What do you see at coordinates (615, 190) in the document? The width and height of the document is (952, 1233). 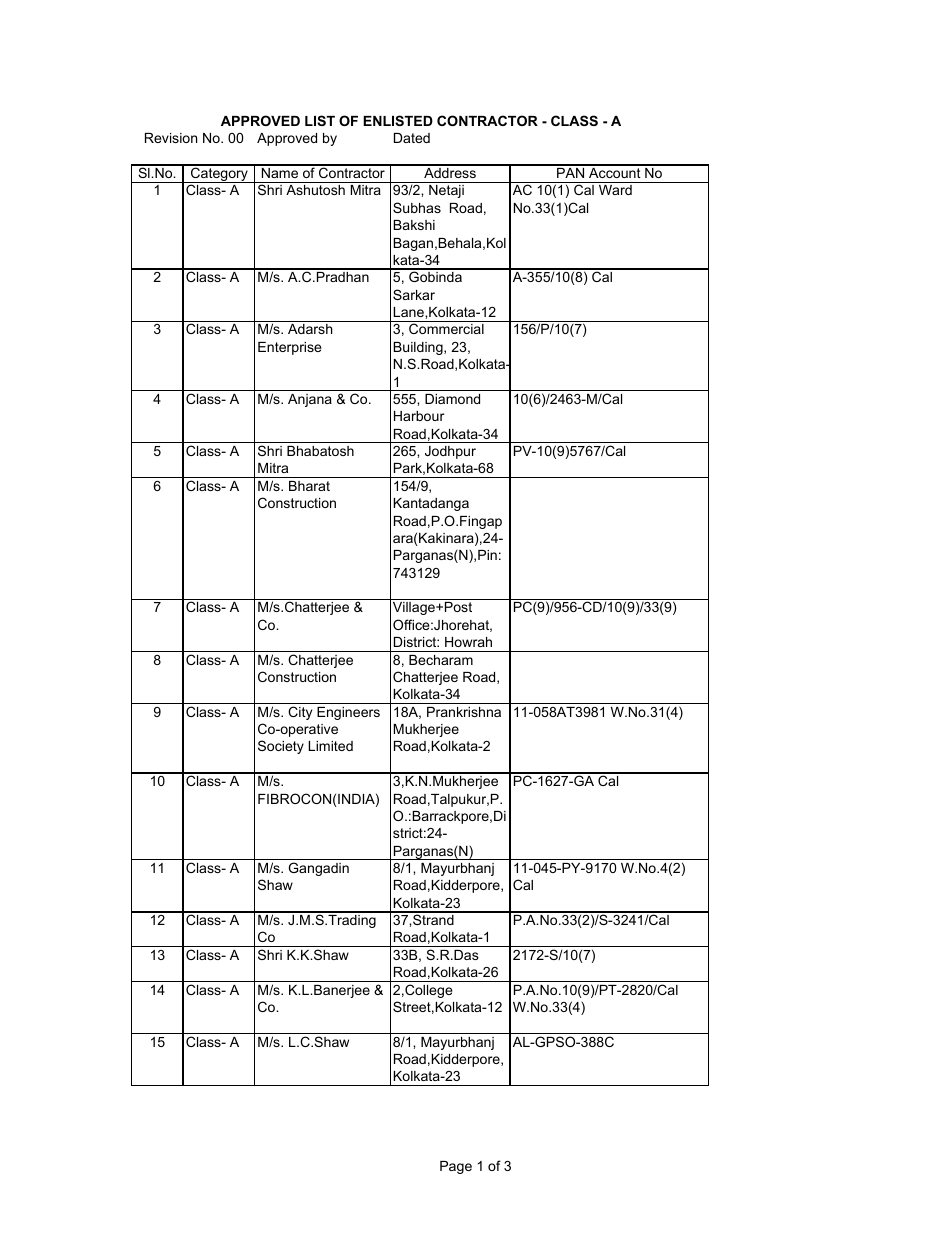 I see `Ward` at bounding box center [615, 190].
